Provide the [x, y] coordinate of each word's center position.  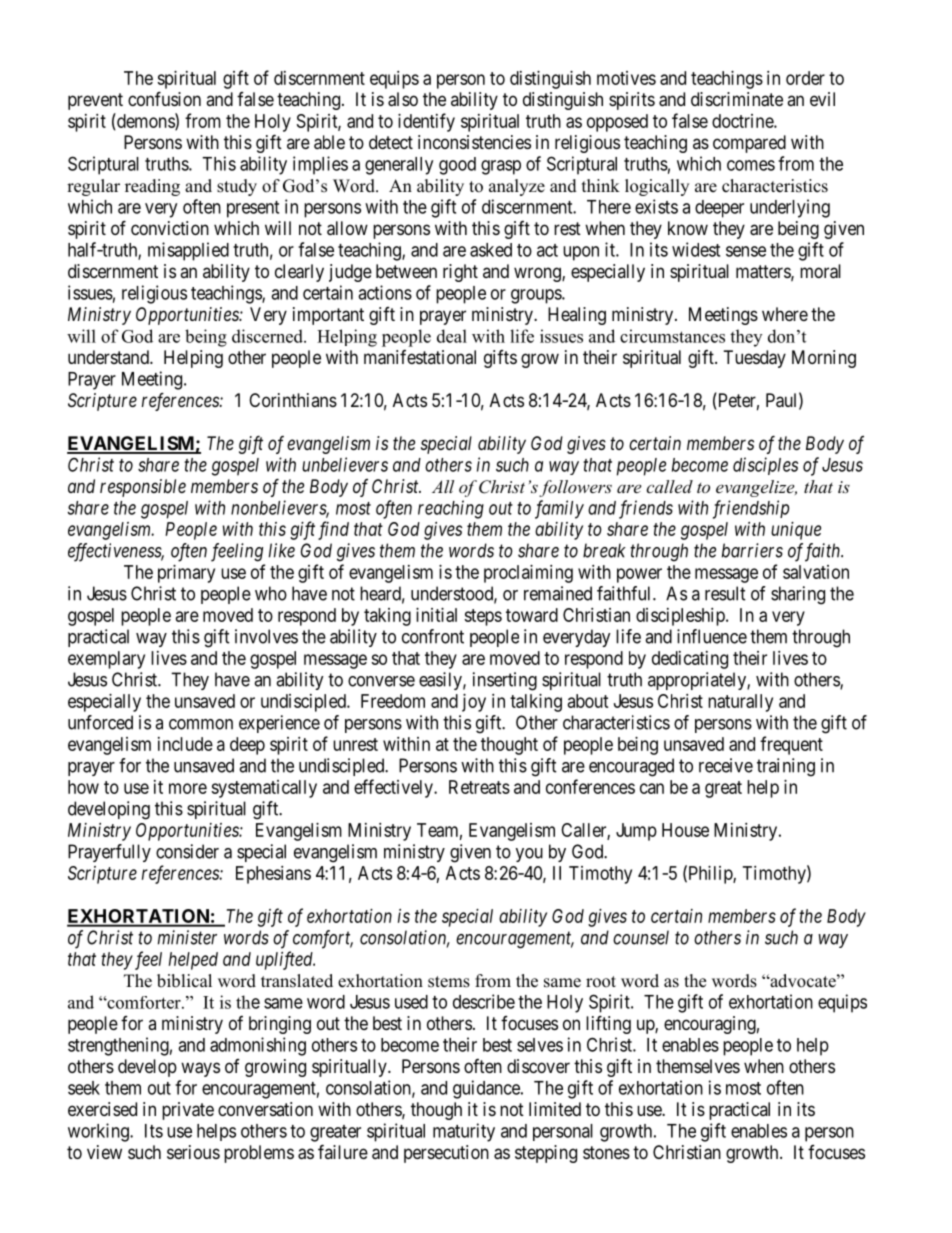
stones [606, 1152]
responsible [143, 488]
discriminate [737, 99]
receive [726, 765]
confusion [164, 98]
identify [426, 122]
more [188, 788]
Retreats [479, 787]
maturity [464, 1132]
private [188, 1111]
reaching [451, 509]
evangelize [756, 488]
